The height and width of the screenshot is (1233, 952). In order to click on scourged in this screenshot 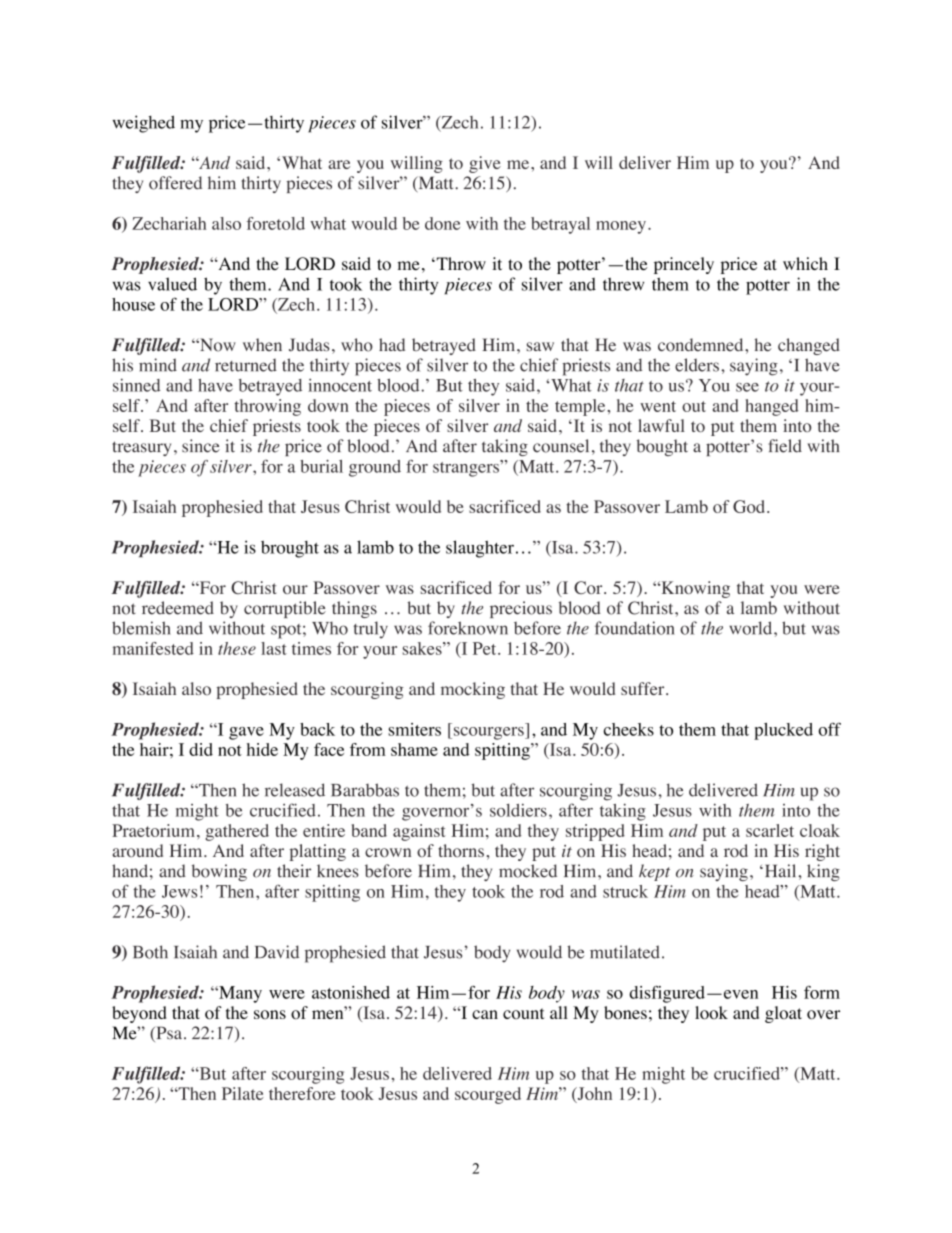, I will do `click(488, 1095)`.
